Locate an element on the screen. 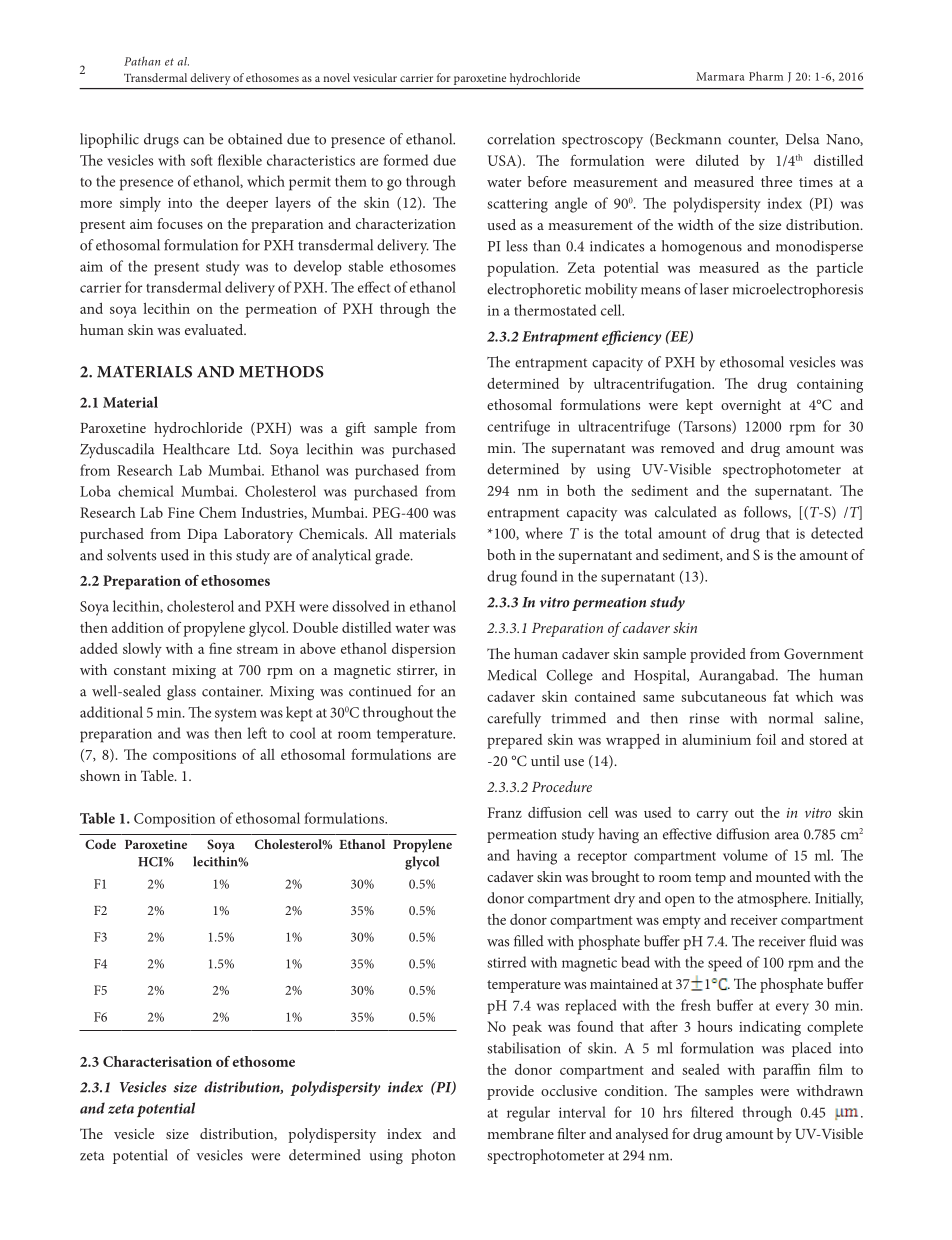 This screenshot has width=952, height=1240. dispersion is located at coordinates (424, 650).
